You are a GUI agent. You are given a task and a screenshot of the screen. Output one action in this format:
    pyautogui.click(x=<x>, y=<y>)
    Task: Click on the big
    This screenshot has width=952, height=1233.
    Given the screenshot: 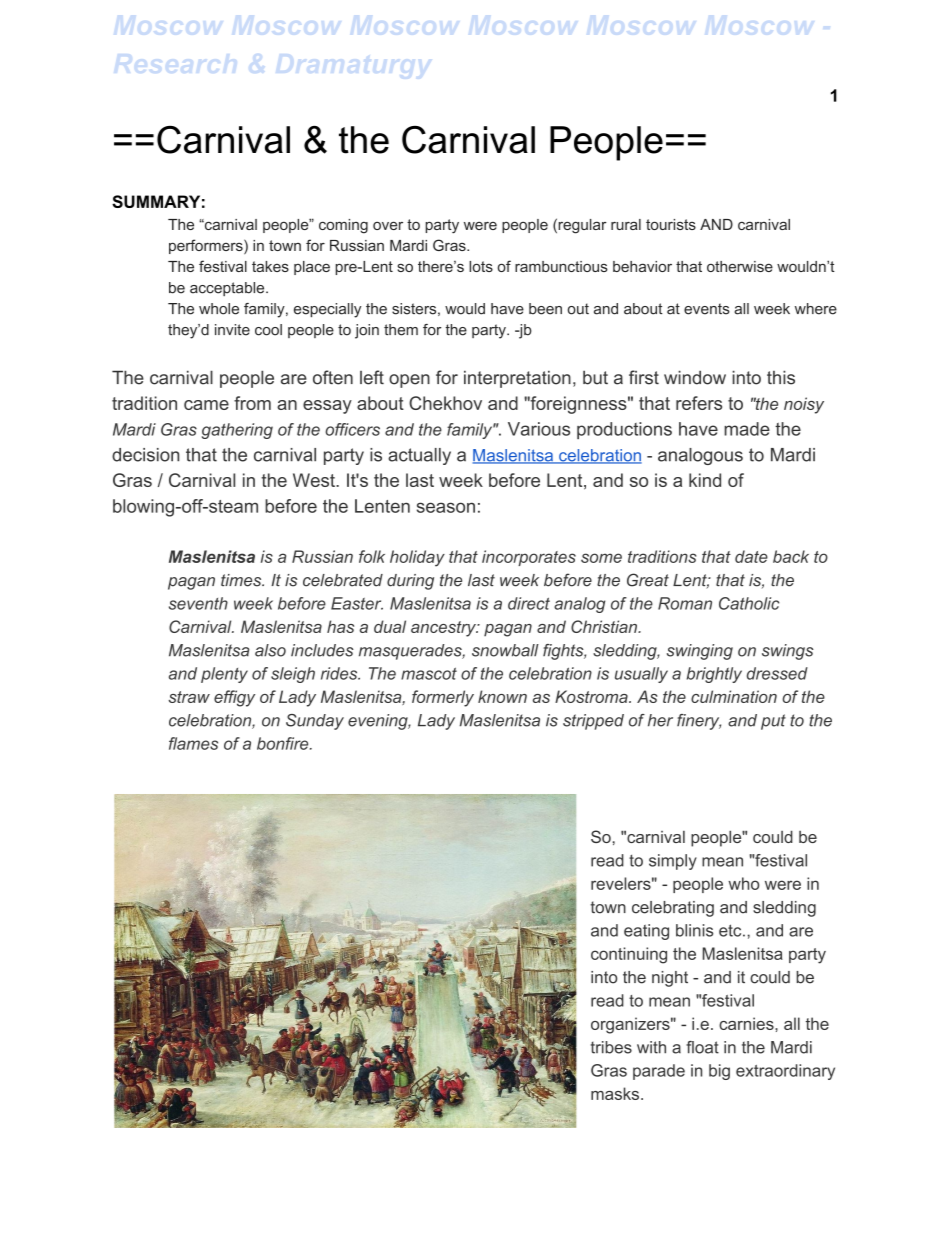 What is the action you would take?
    pyautogui.click(x=719, y=1072)
